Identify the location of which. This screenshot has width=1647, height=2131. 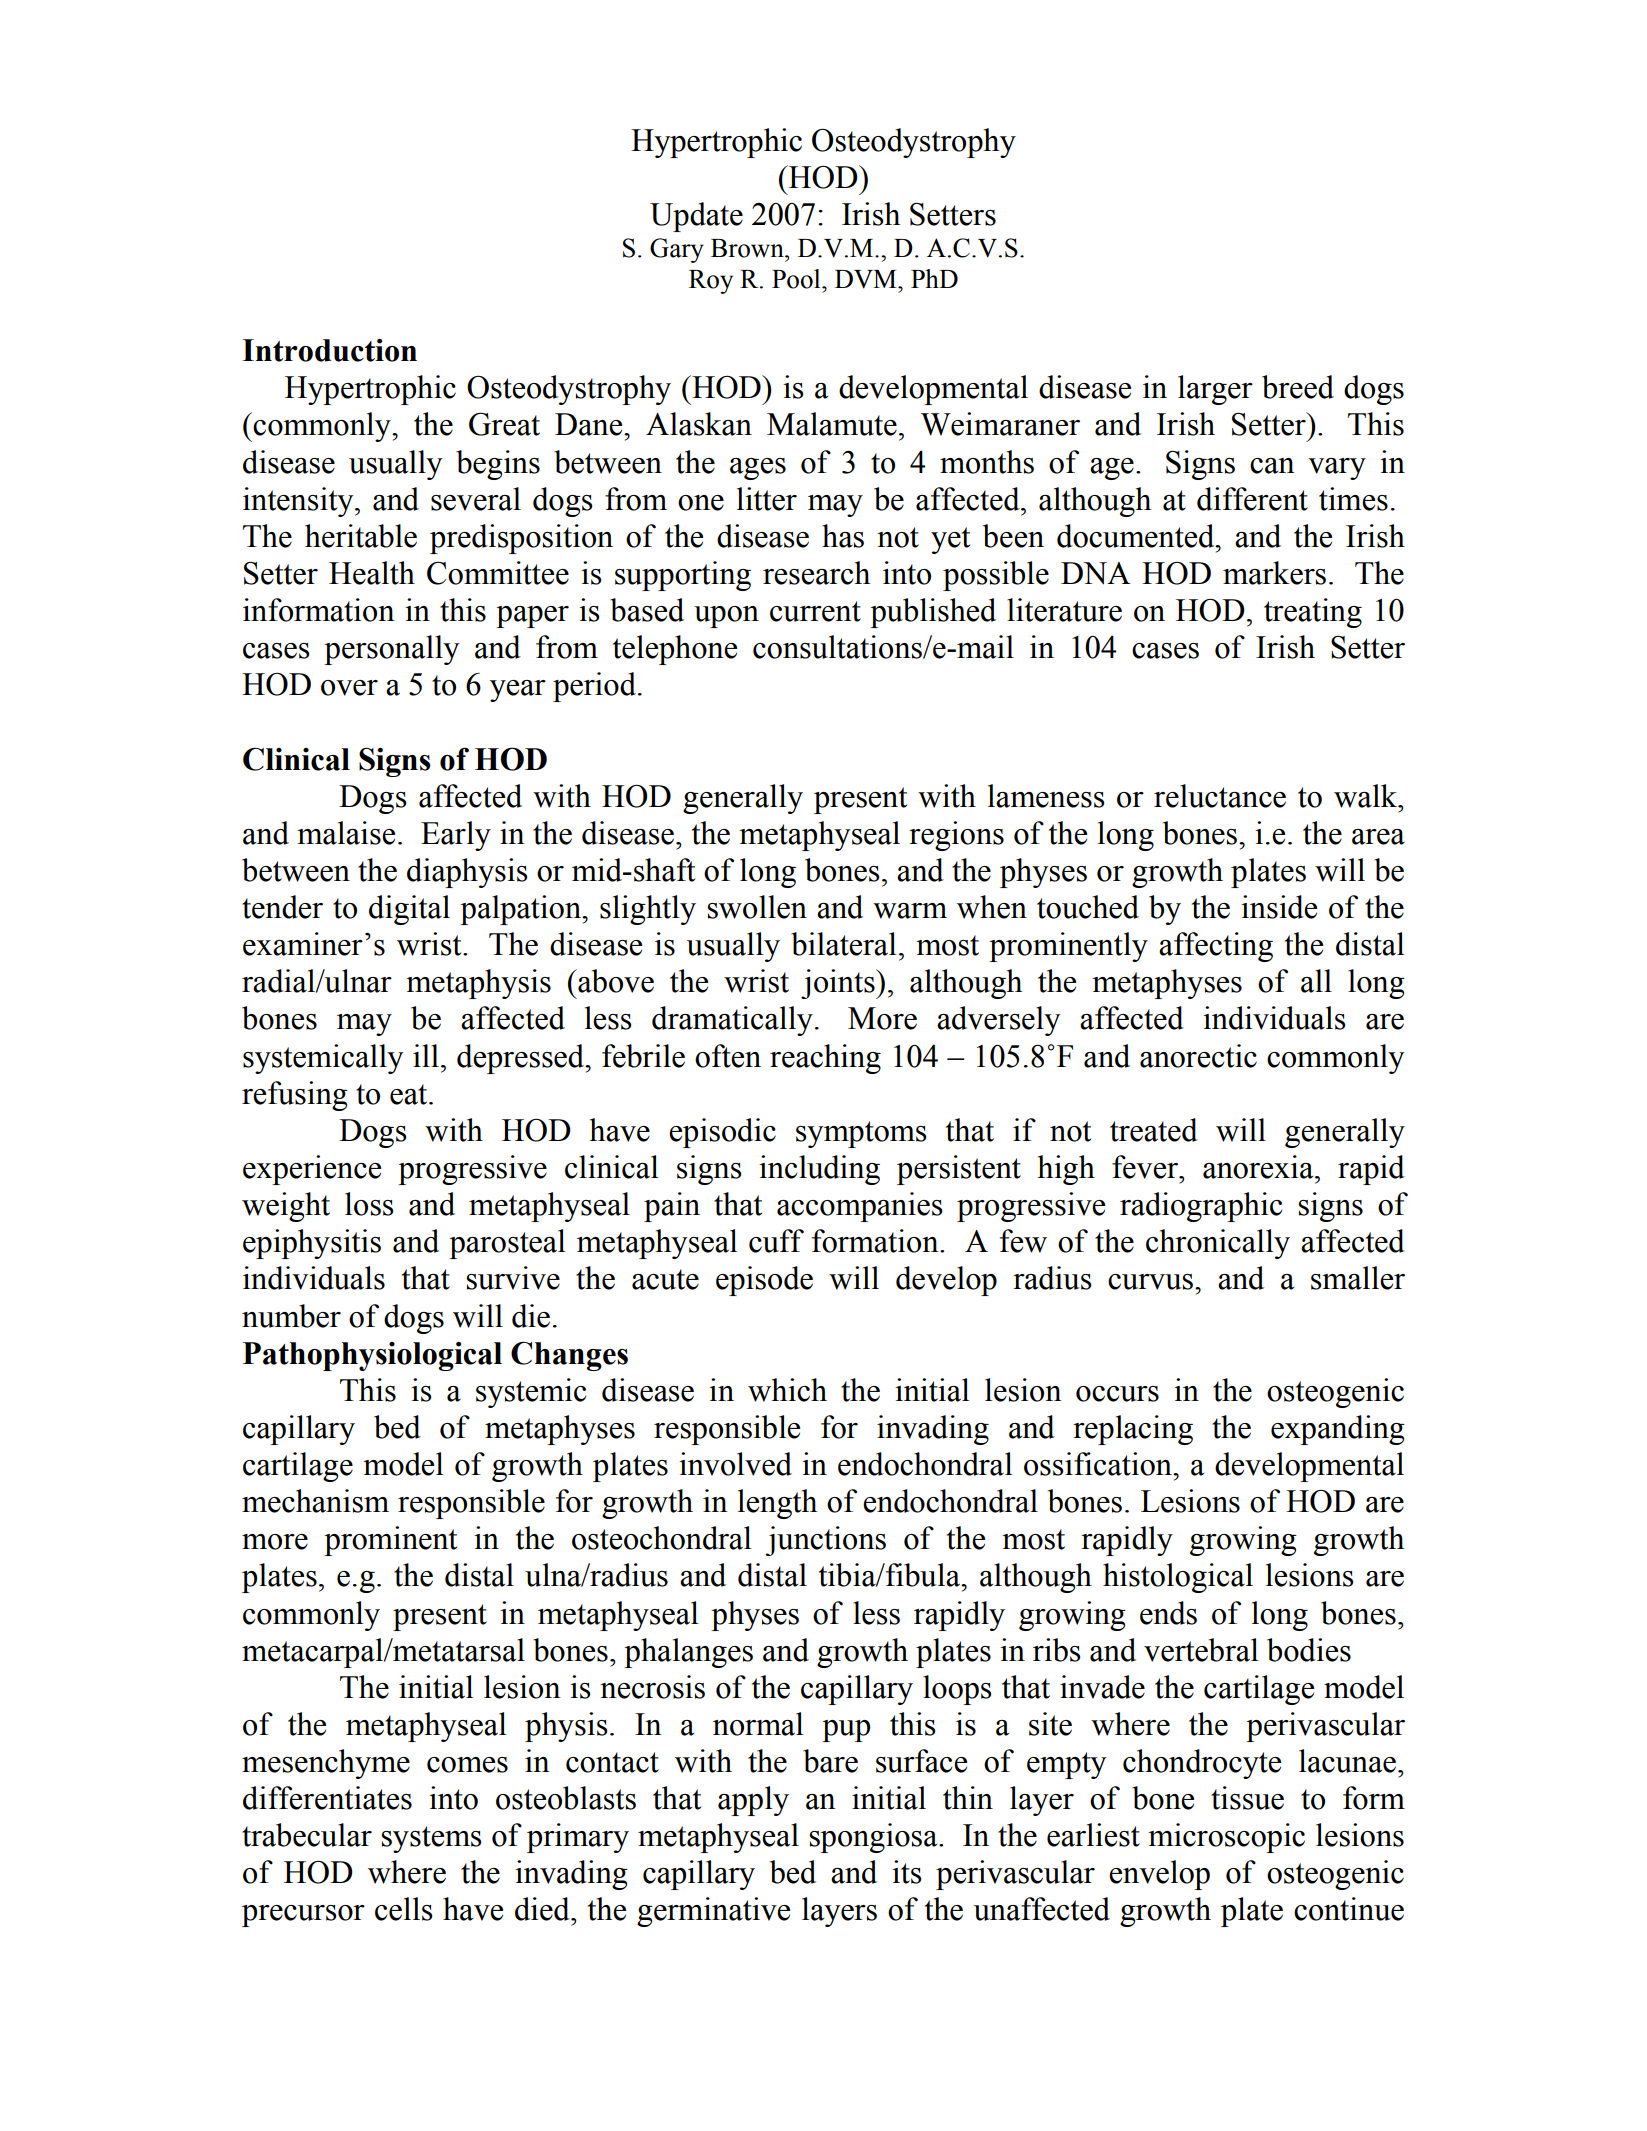
(787, 1390).
